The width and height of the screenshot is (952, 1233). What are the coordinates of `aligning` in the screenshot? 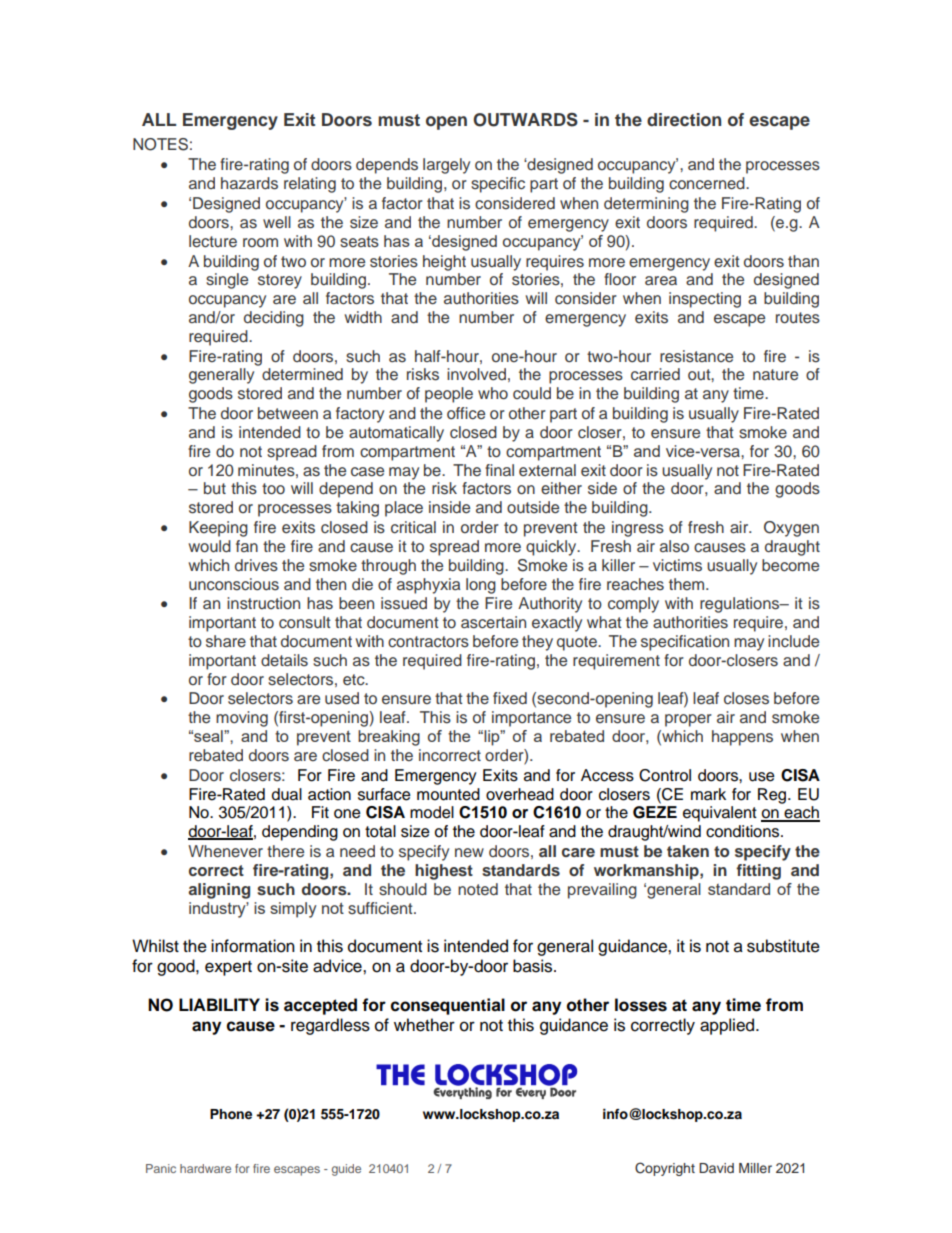 It's located at (219, 891).
